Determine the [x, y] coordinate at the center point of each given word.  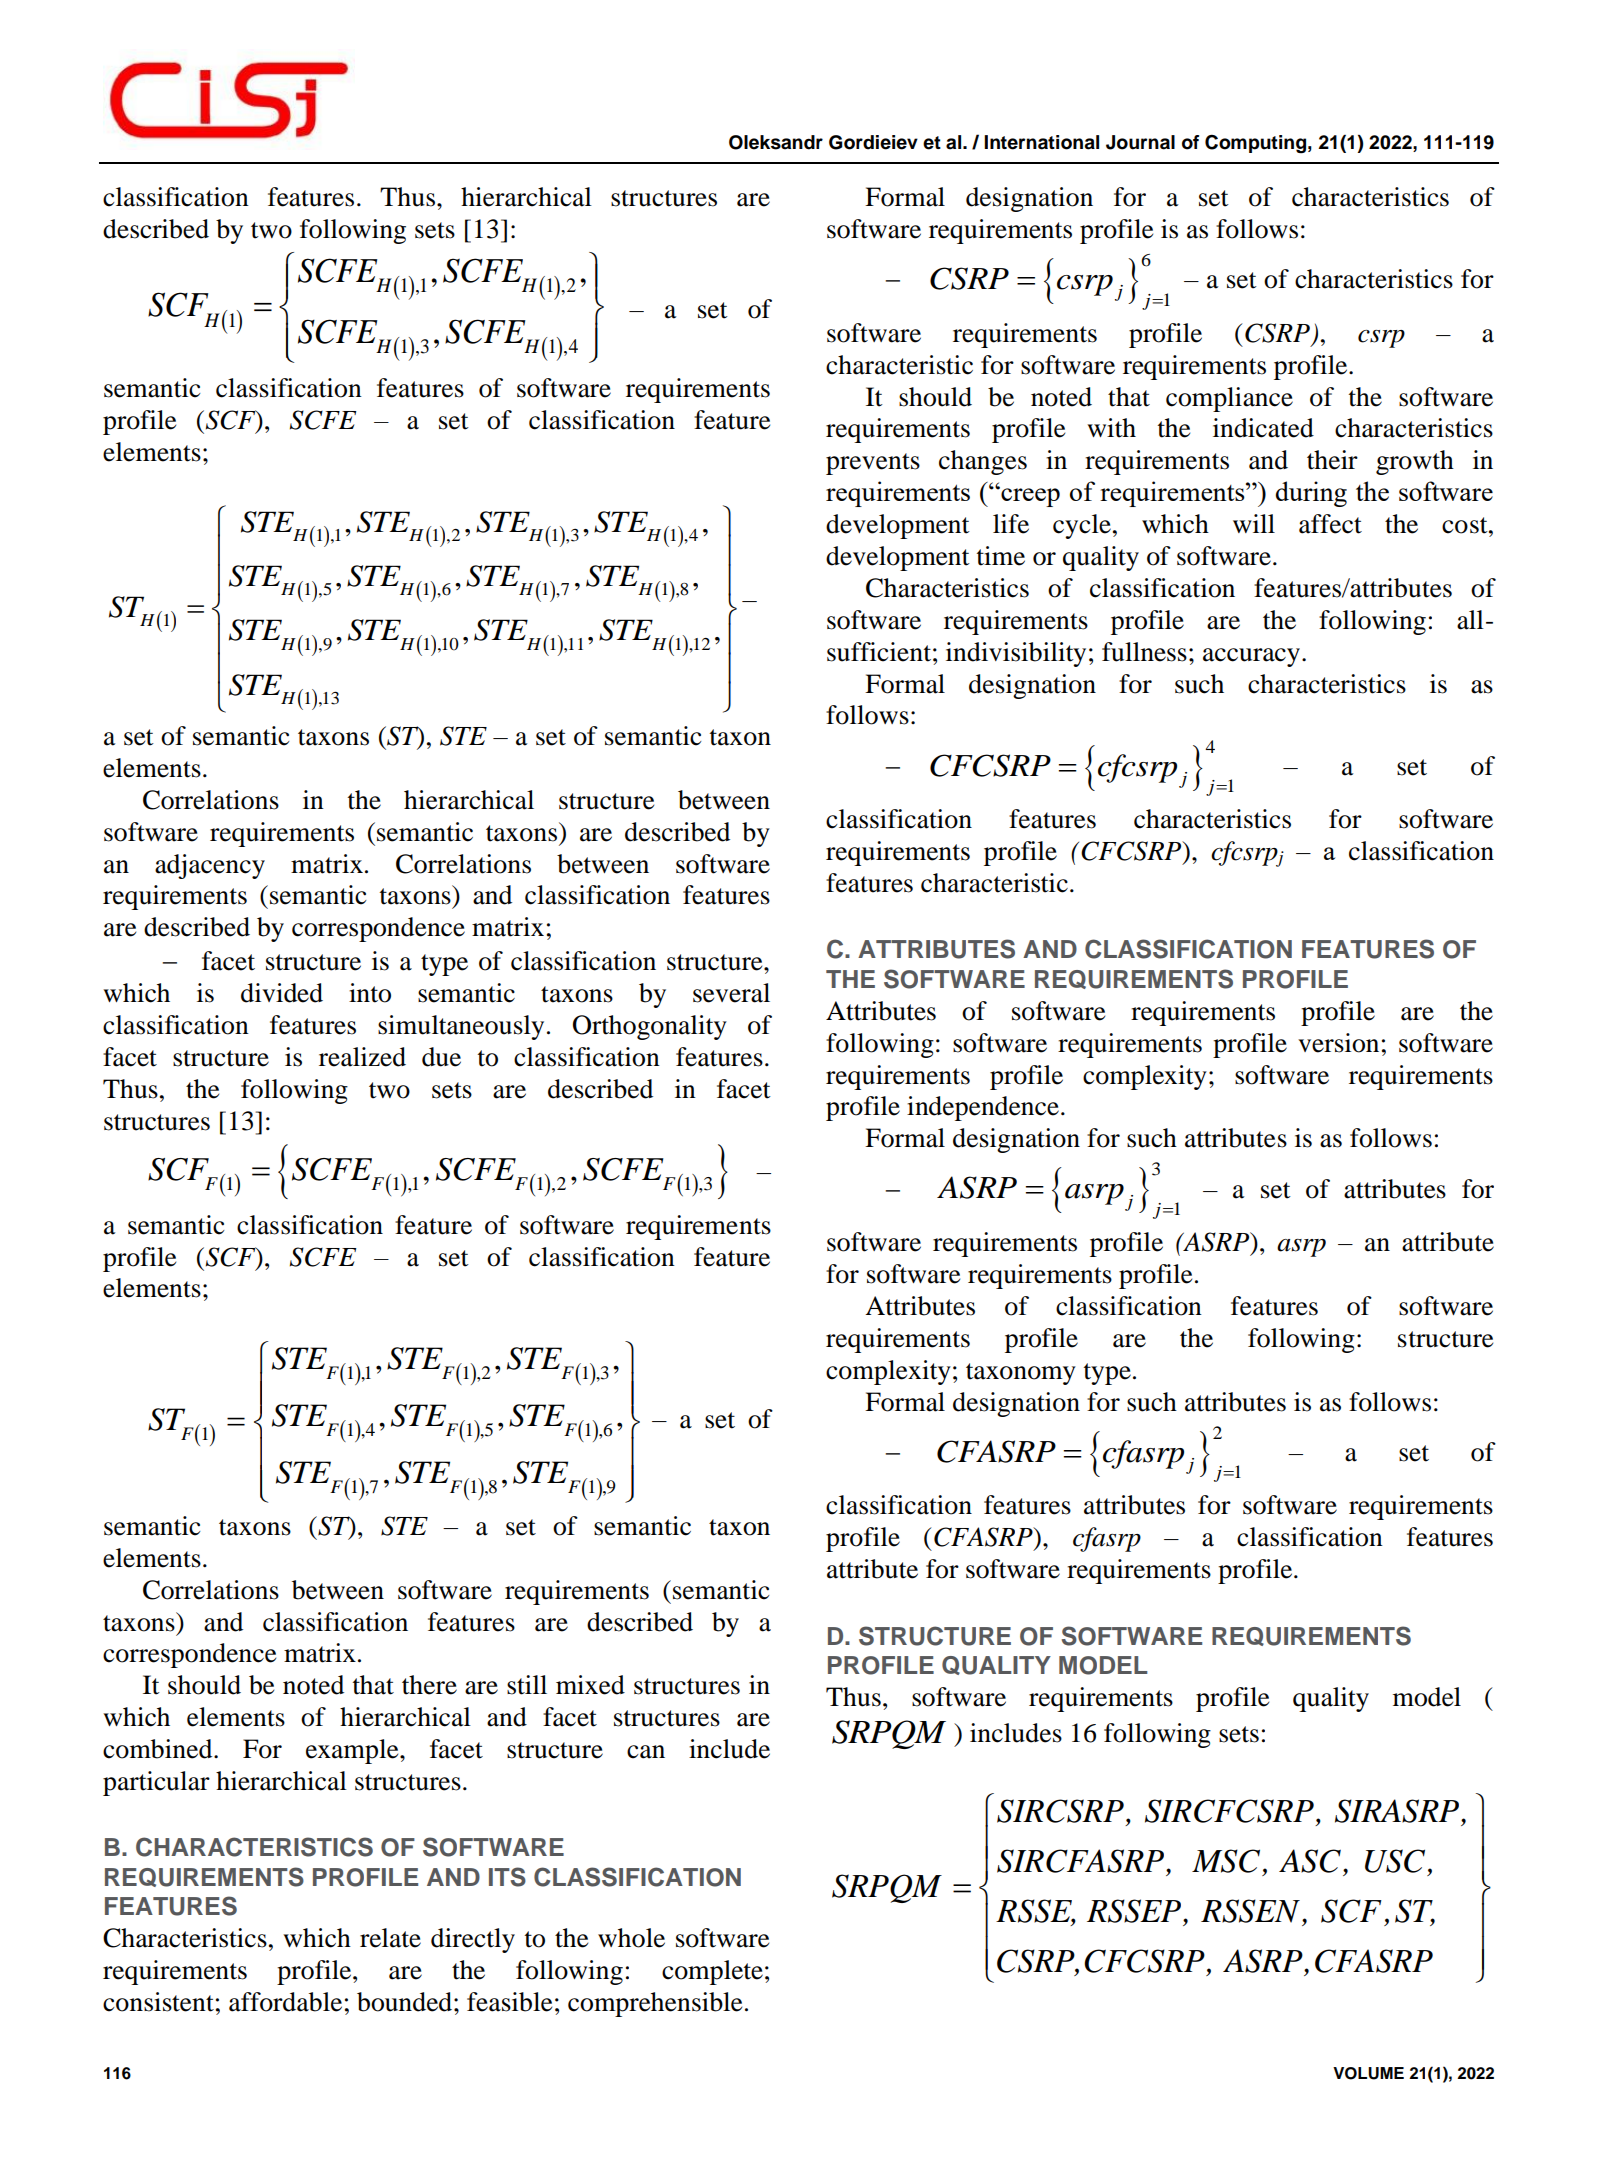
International [1041, 142]
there [429, 1685]
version [1338, 1043]
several [731, 993]
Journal [1140, 142]
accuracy [1253, 657]
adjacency [210, 866]
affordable [285, 2002]
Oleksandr [776, 142]
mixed [590, 1685]
